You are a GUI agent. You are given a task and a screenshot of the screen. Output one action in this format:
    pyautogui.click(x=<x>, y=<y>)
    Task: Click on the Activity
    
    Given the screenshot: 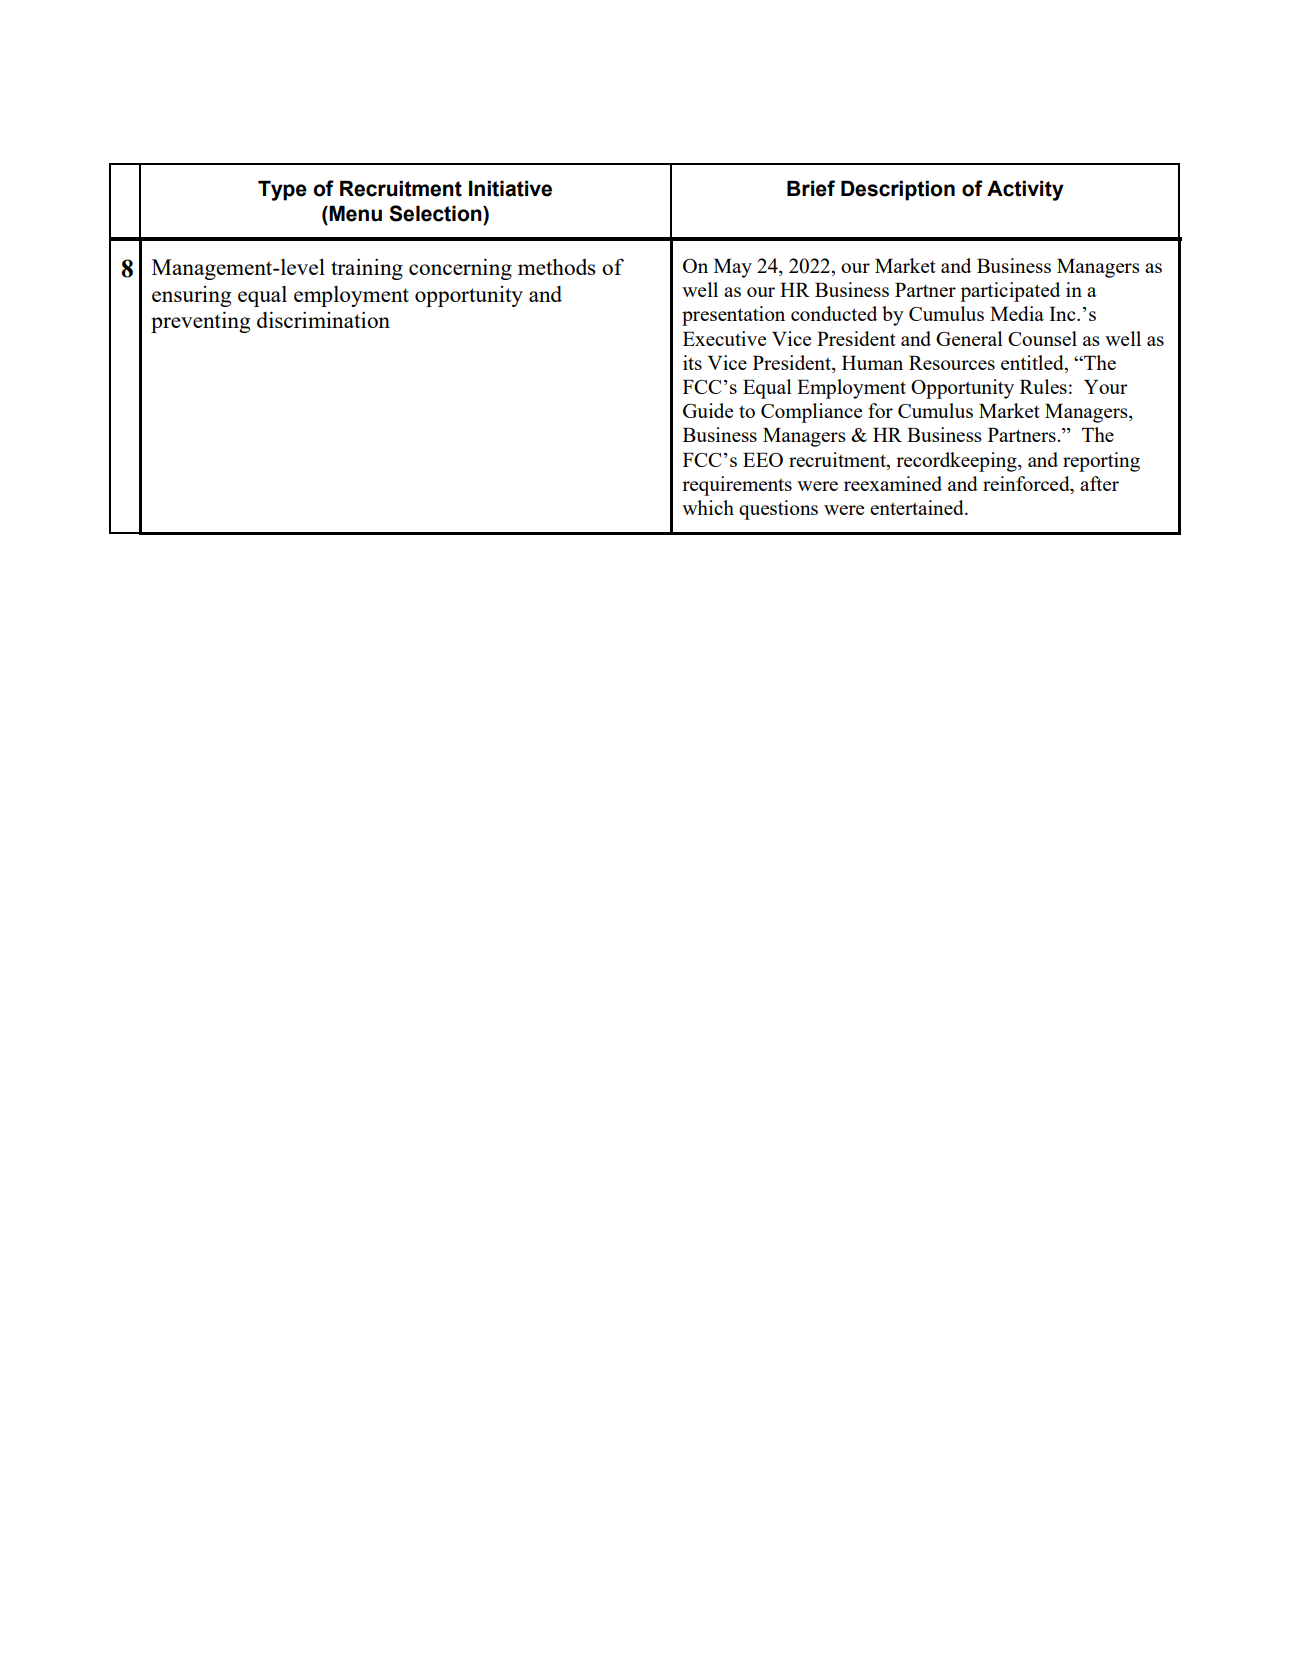 What is the action you would take?
    pyautogui.click(x=1025, y=190)
